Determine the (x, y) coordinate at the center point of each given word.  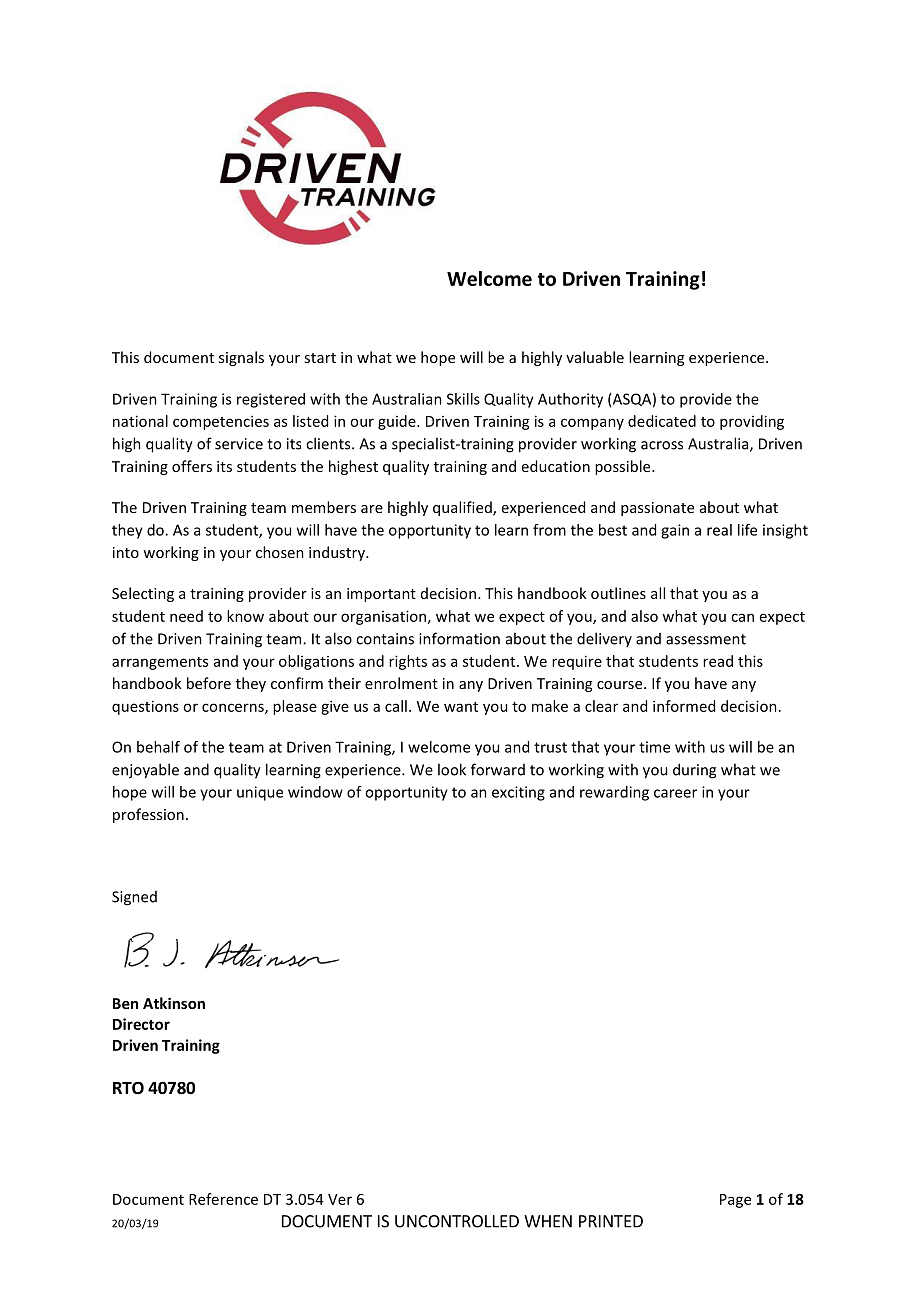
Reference (223, 1199)
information (459, 638)
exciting (518, 793)
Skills (463, 399)
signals (241, 358)
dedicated (662, 421)
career (675, 793)
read (718, 661)
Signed (134, 898)
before (209, 683)
